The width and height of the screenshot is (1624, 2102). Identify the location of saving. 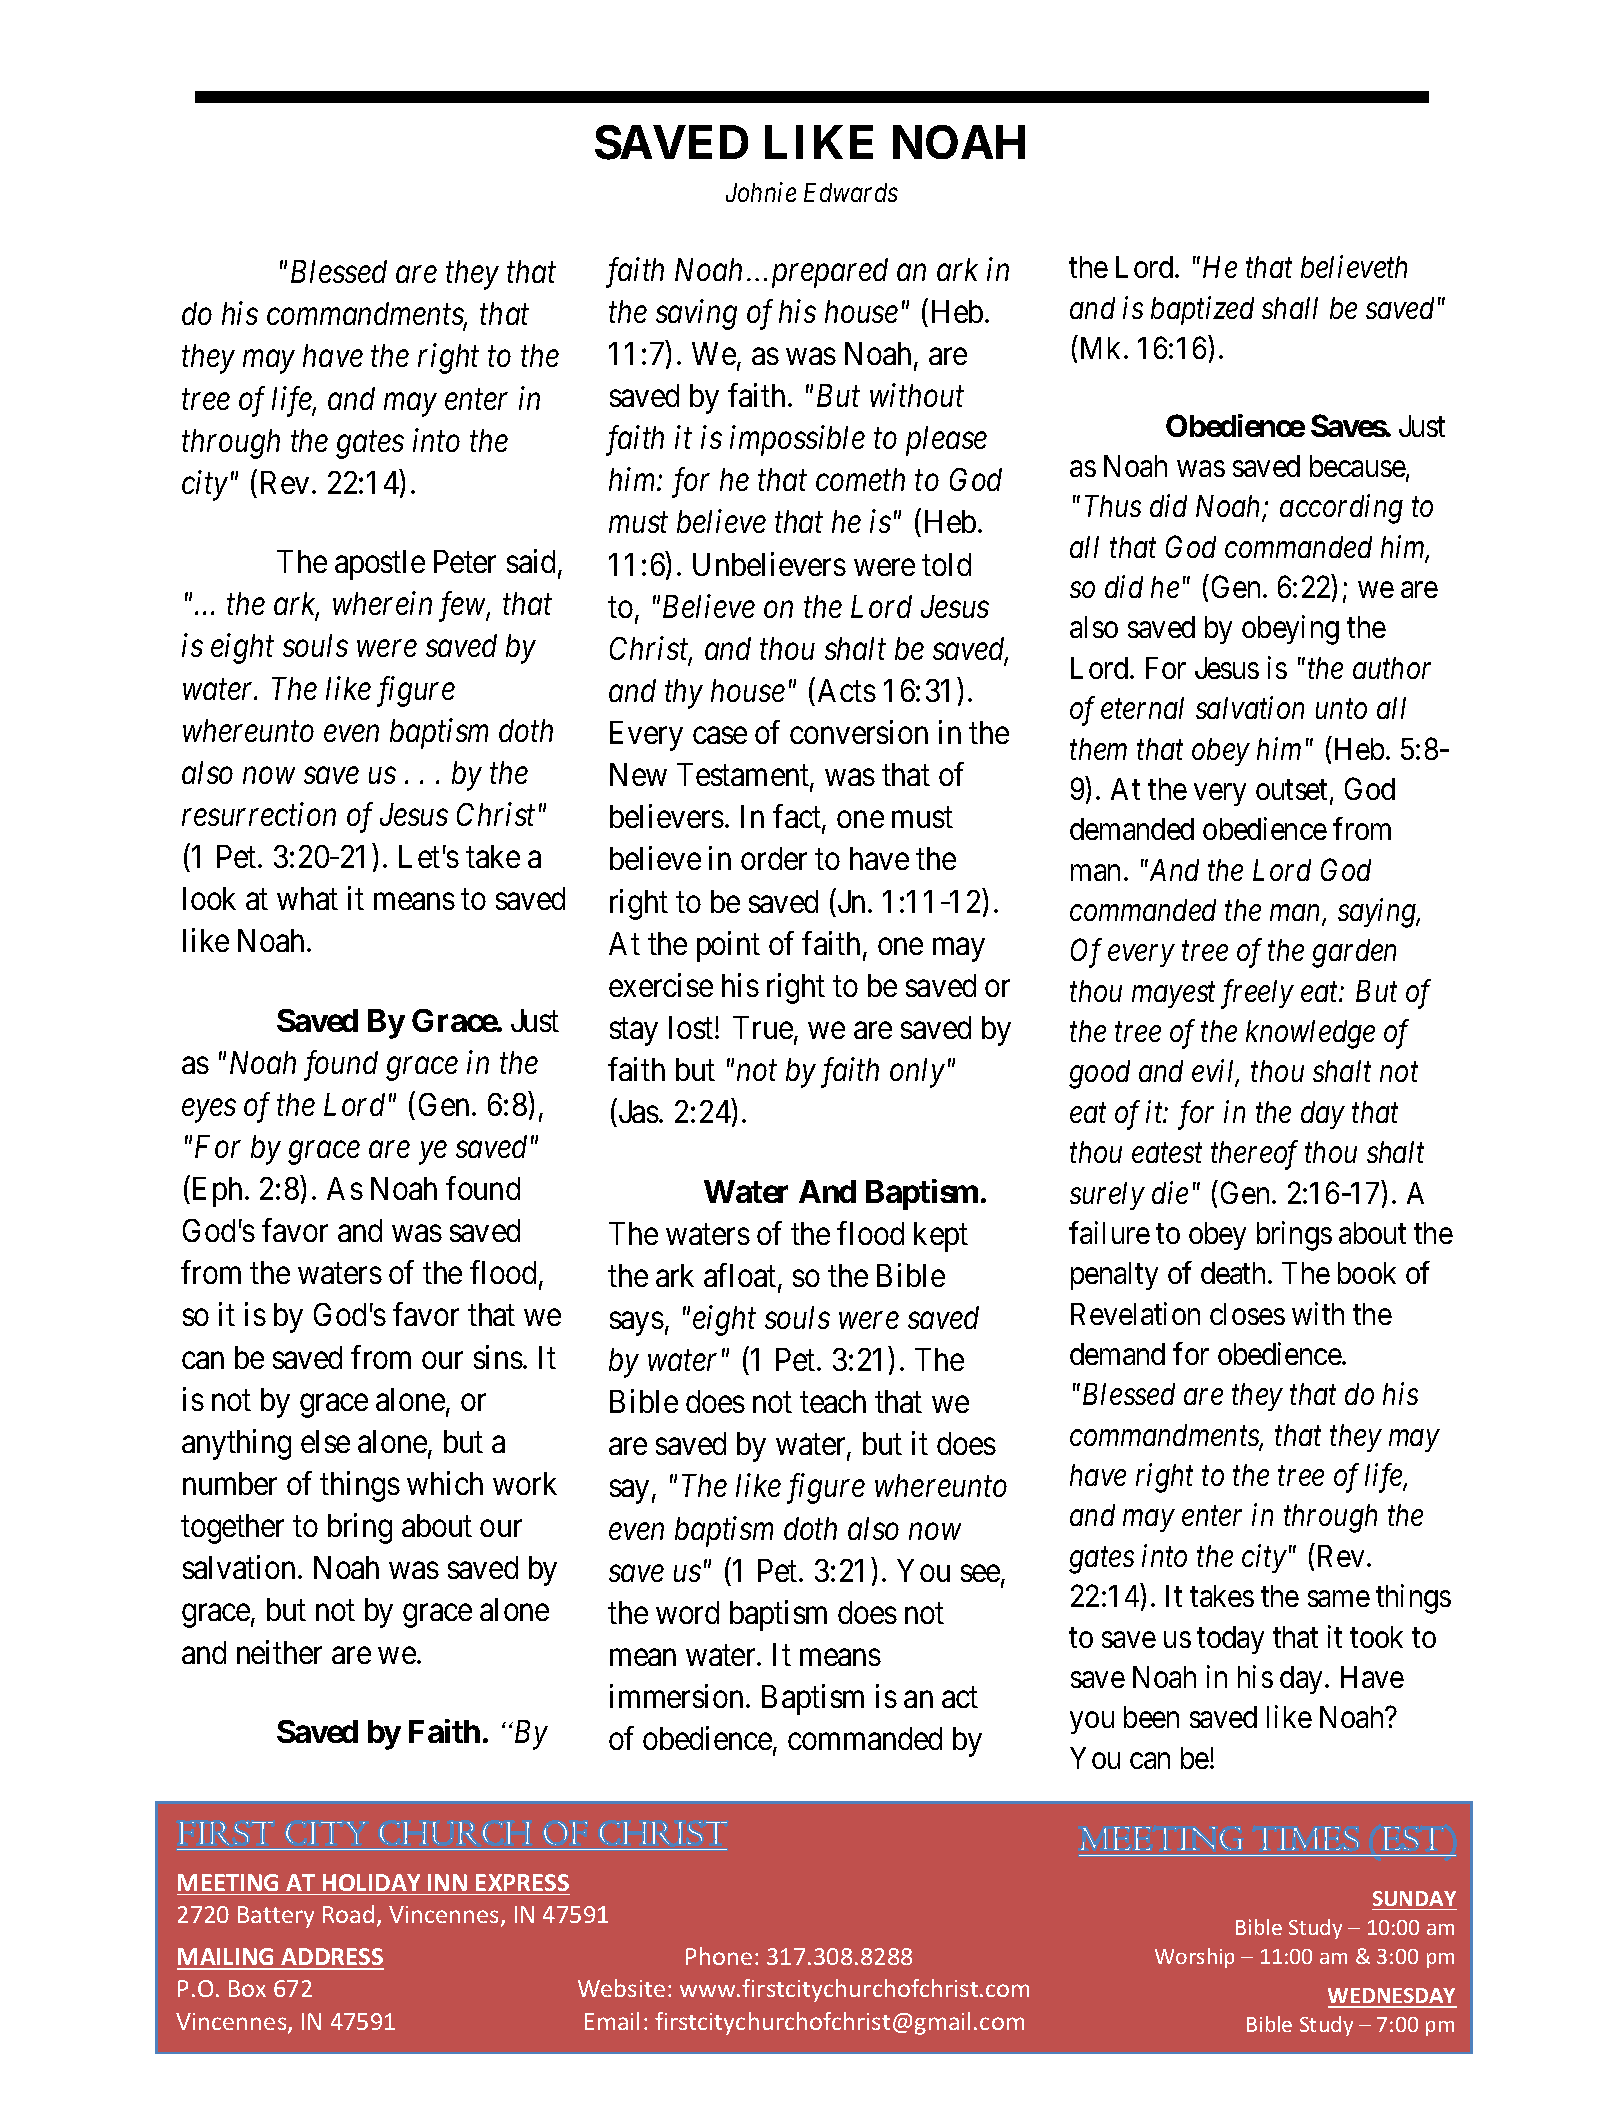
(696, 315).
